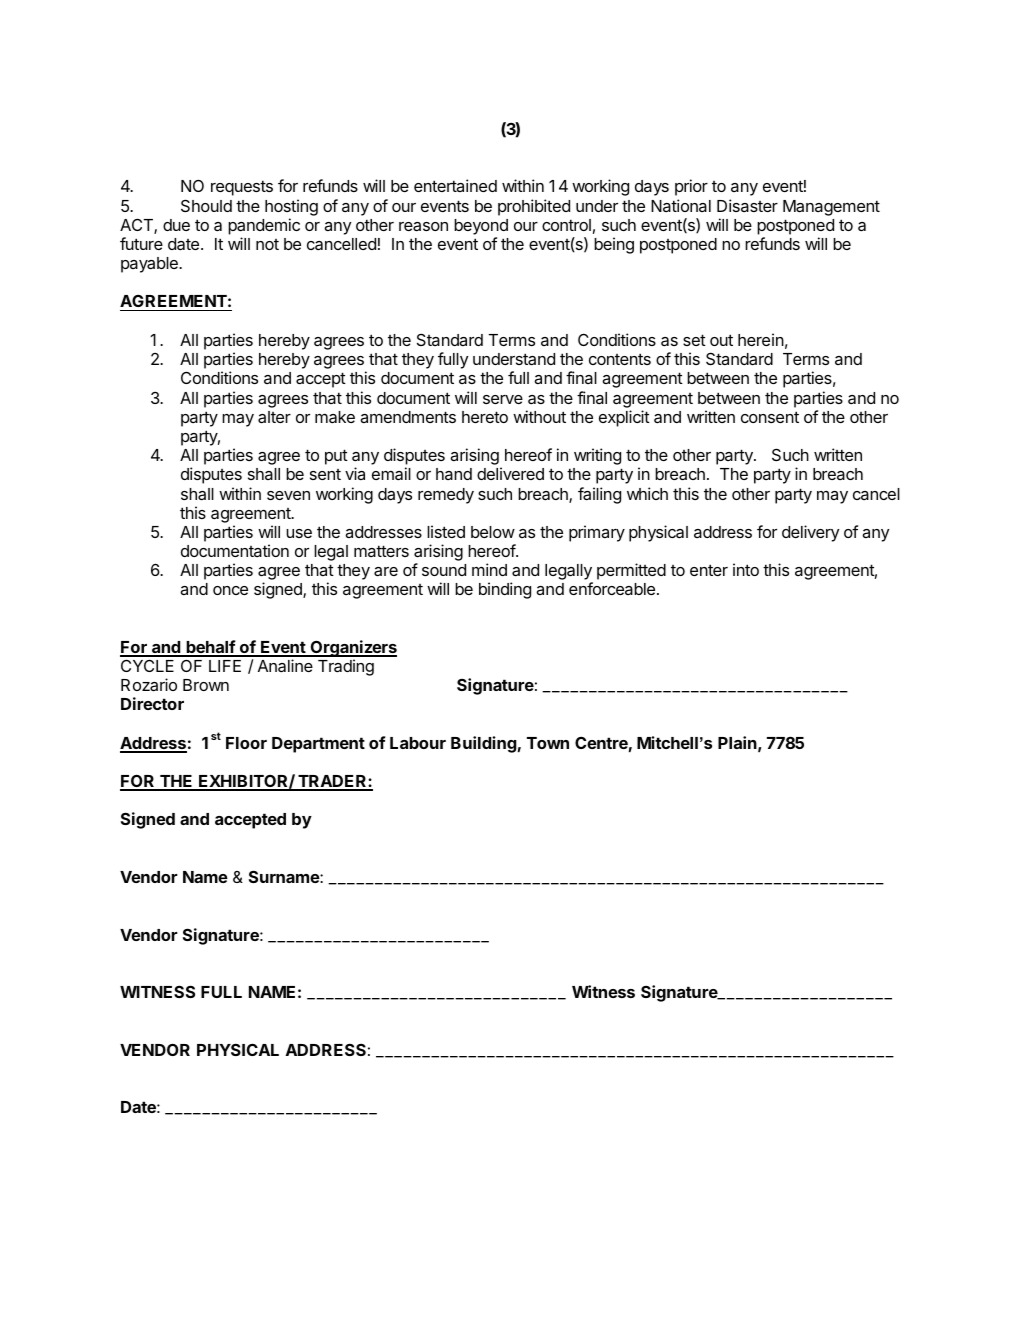  I want to click on which, so click(647, 493).
